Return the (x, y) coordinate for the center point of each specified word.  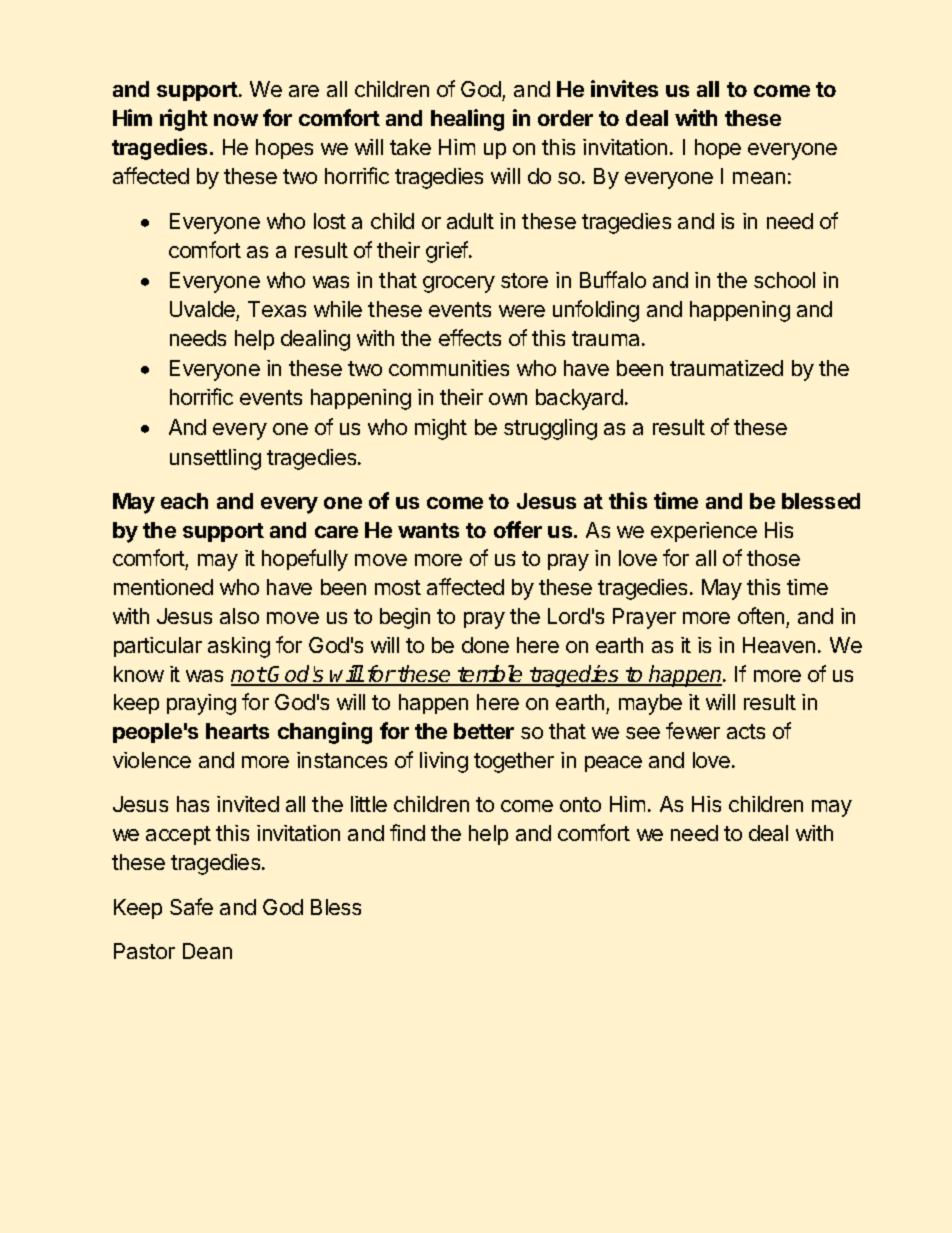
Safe (191, 906)
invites (624, 88)
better (484, 731)
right (184, 120)
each (184, 501)
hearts (237, 731)
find (407, 832)
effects (470, 337)
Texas (277, 309)
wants (428, 530)
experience (704, 532)
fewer (693, 730)
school (784, 280)
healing (467, 120)
